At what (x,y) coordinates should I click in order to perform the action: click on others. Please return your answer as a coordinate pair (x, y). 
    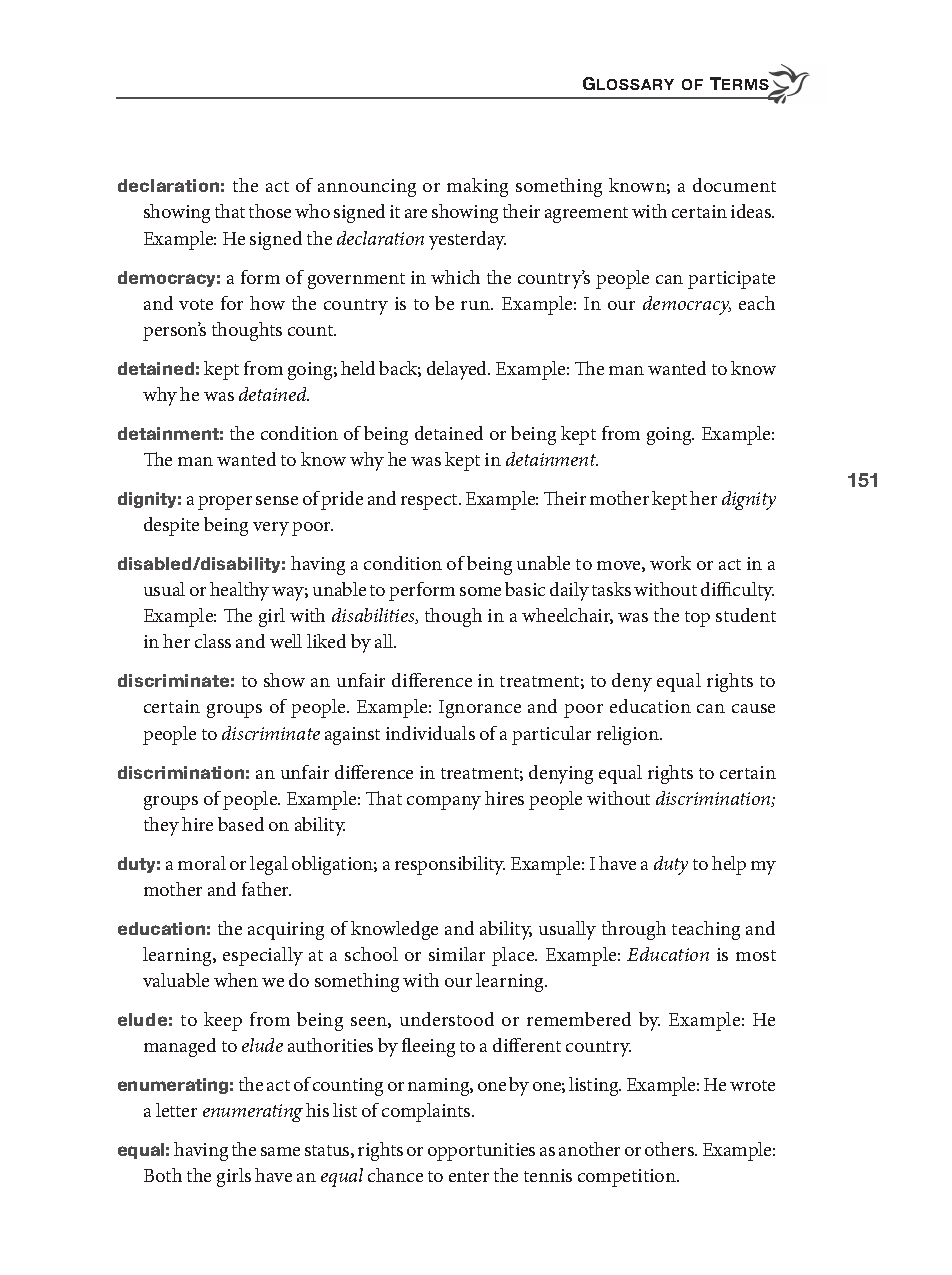
    Looking at the image, I should click on (671, 1149).
